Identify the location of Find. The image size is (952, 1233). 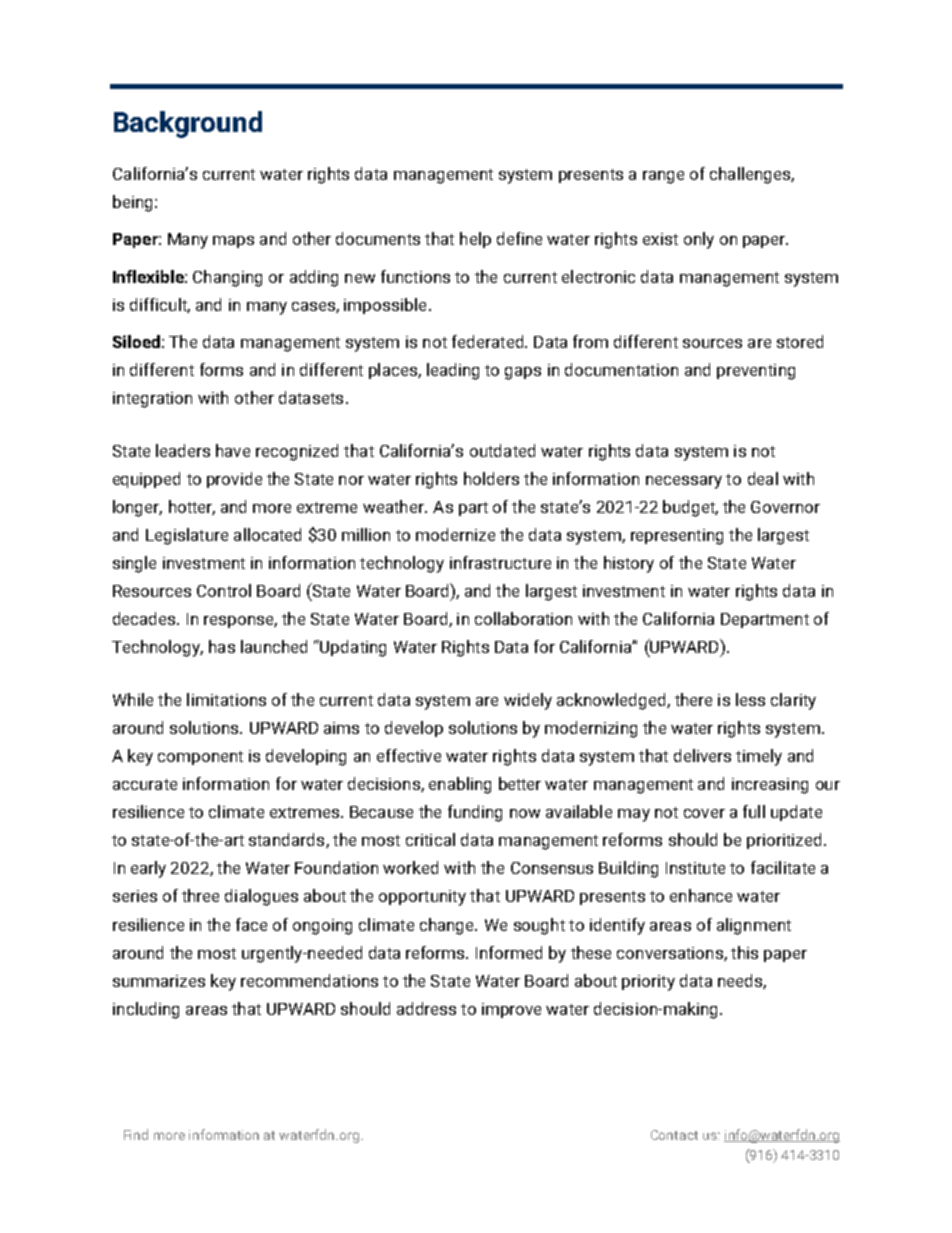
(136, 1134).
